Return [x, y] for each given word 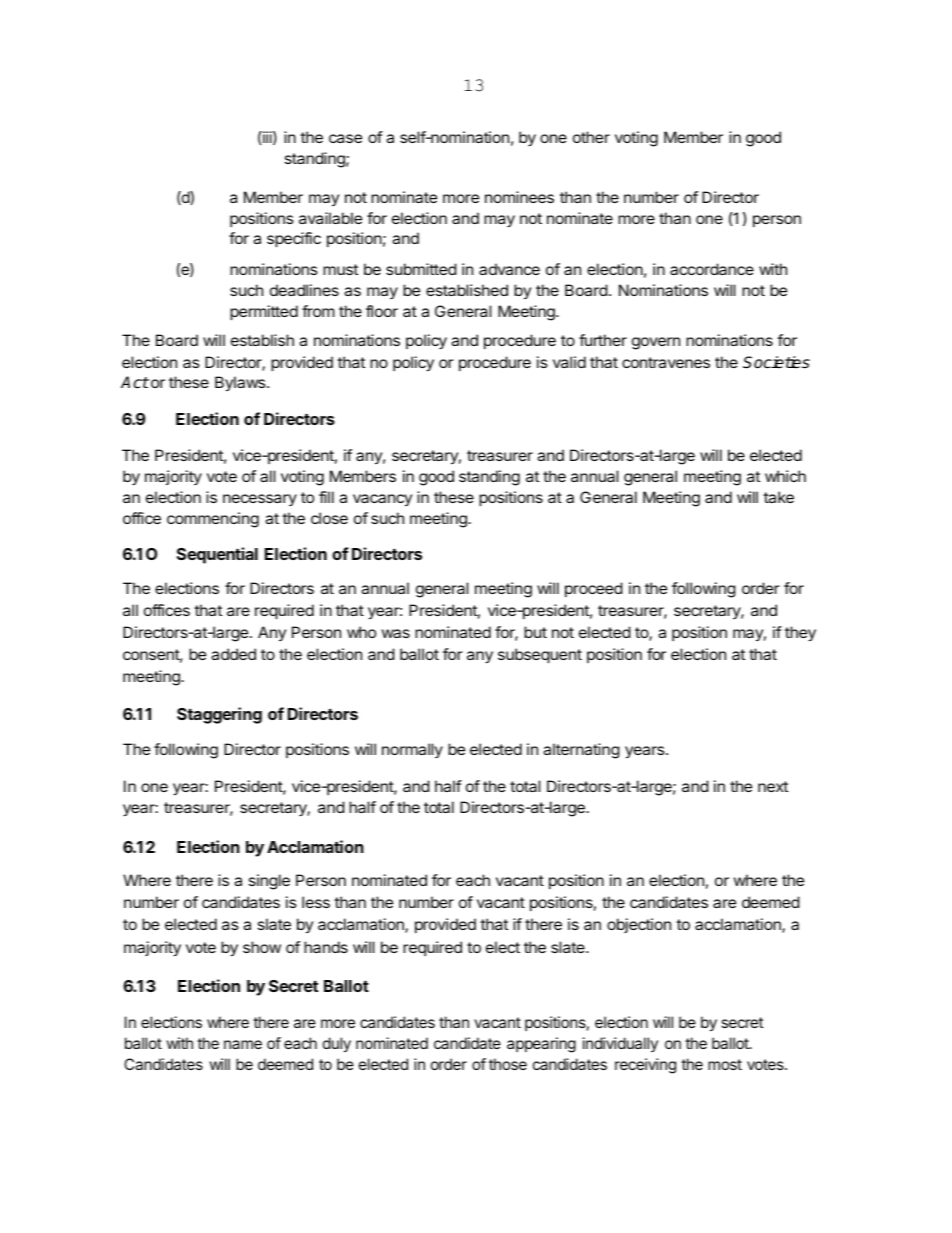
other [591, 137]
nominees [519, 197]
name [243, 1044]
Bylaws [241, 384]
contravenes [666, 362]
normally [412, 750]
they [800, 634]
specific [294, 239]
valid [569, 362]
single [269, 882]
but [535, 632]
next [773, 786]
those [508, 1064]
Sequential [217, 555]
